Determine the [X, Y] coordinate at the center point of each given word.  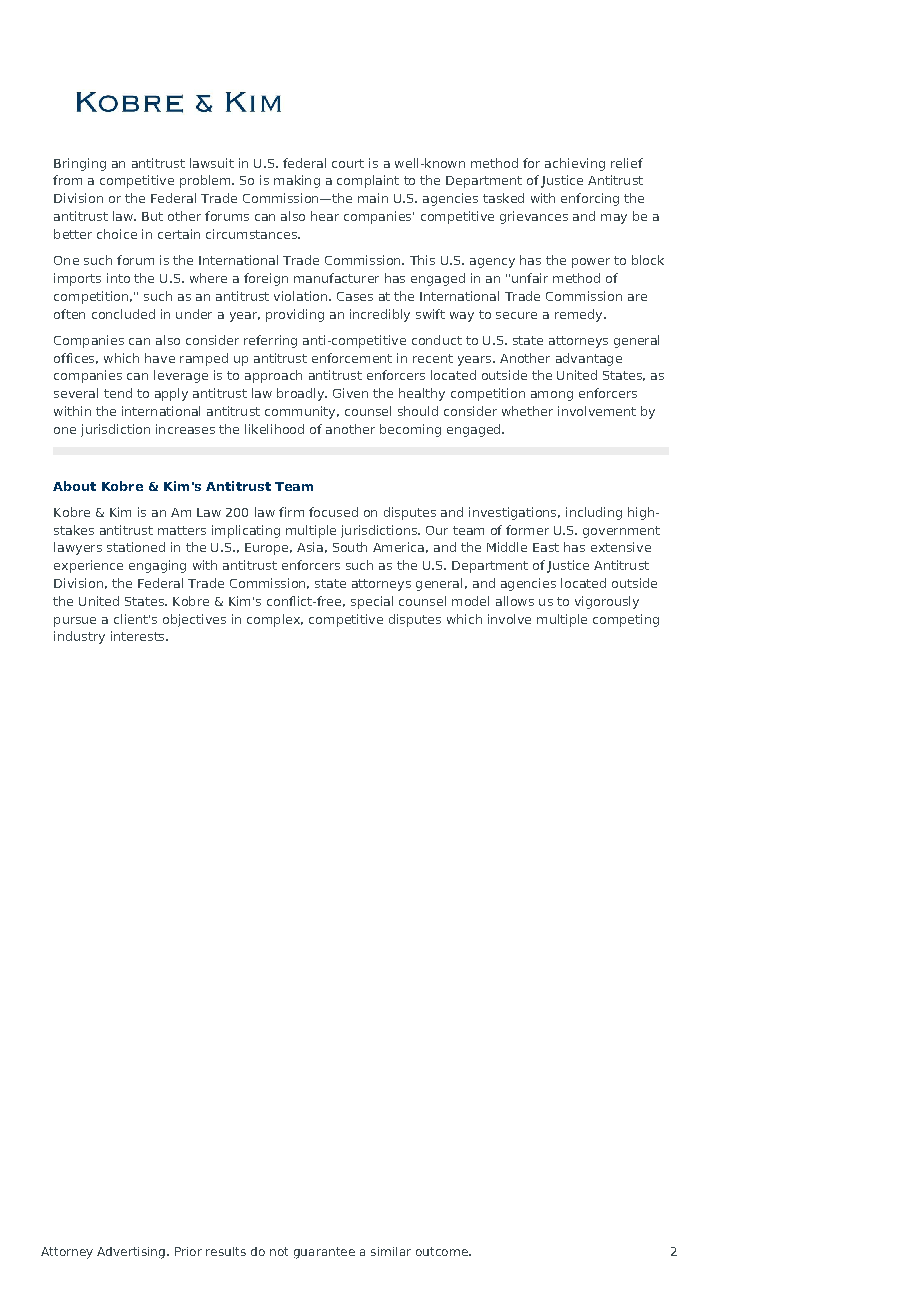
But [152, 216]
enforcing [590, 199]
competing [626, 620]
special [372, 602]
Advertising [131, 1253]
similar [391, 1251]
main [373, 198]
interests [139, 636]
